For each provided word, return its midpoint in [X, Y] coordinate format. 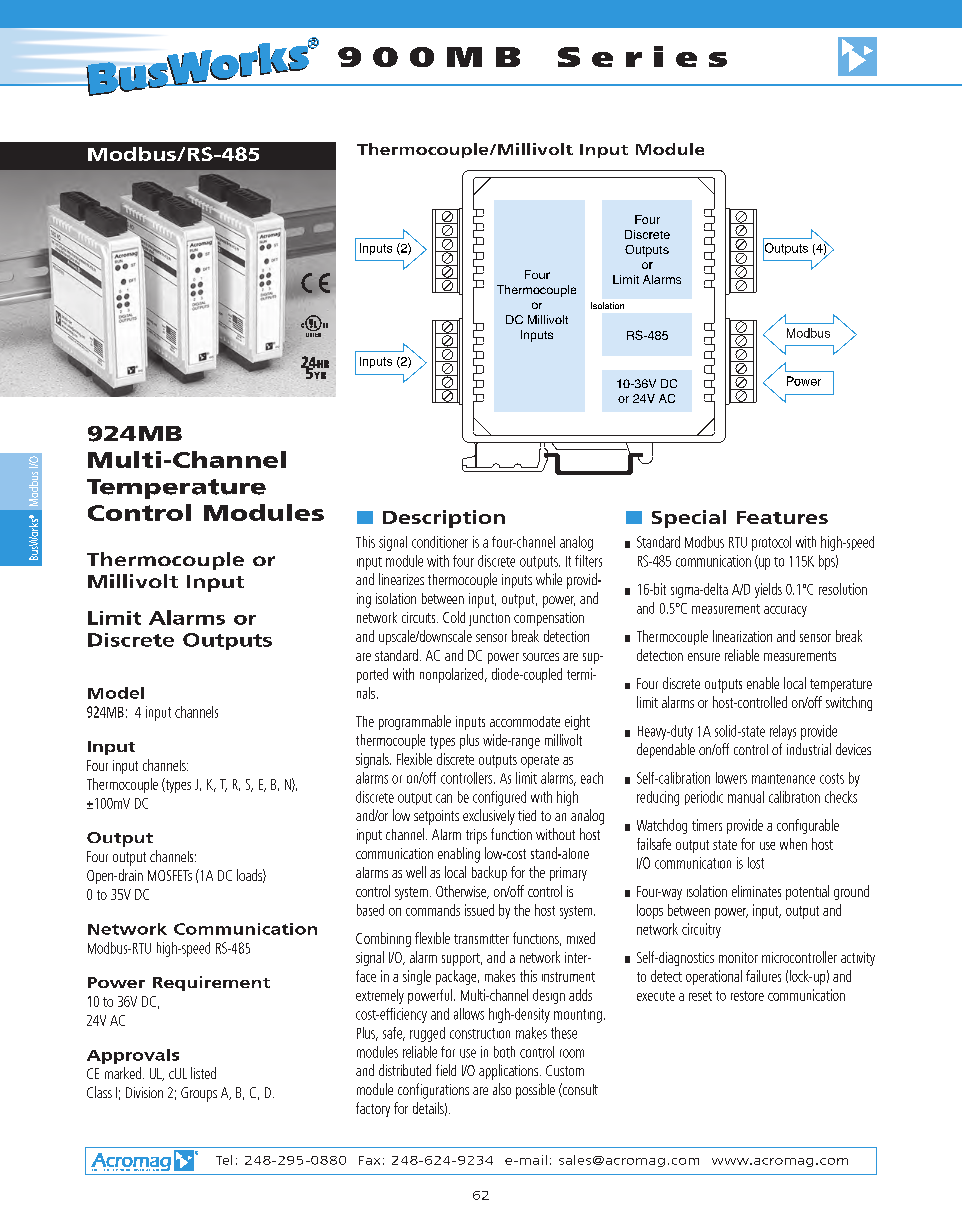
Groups [199, 1094]
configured [499, 798]
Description [444, 519]
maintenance [783, 779]
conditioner [440, 542]
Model [116, 693]
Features [782, 517]
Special [689, 519]
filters [588, 561]
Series [642, 56]
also [502, 1089]
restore [747, 996]
